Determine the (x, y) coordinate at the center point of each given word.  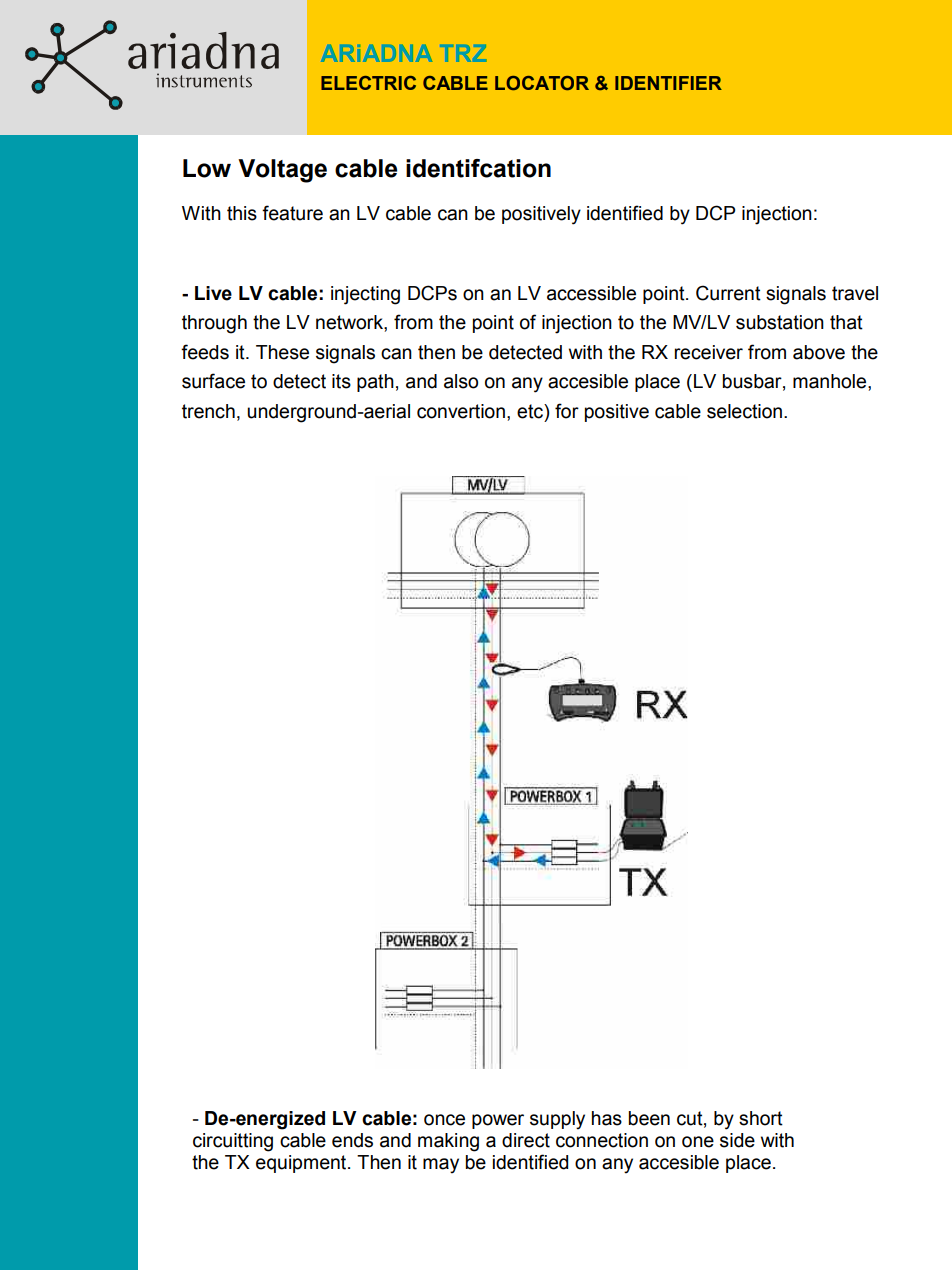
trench (208, 411)
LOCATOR (542, 83)
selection (744, 411)
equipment (302, 1164)
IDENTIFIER (668, 83)
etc (531, 411)
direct (526, 1140)
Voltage (282, 171)
